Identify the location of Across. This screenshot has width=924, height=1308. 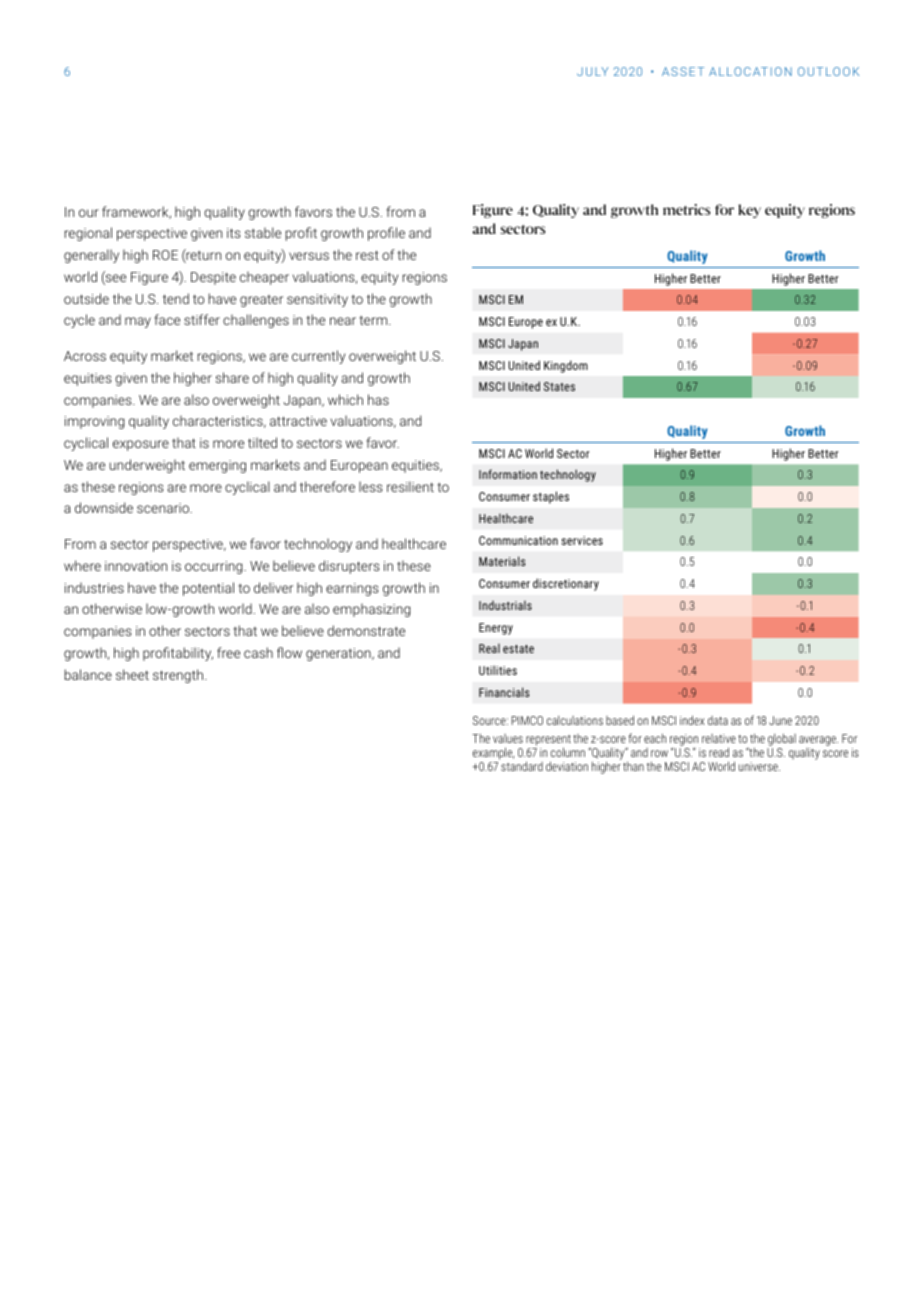
(85, 356).
